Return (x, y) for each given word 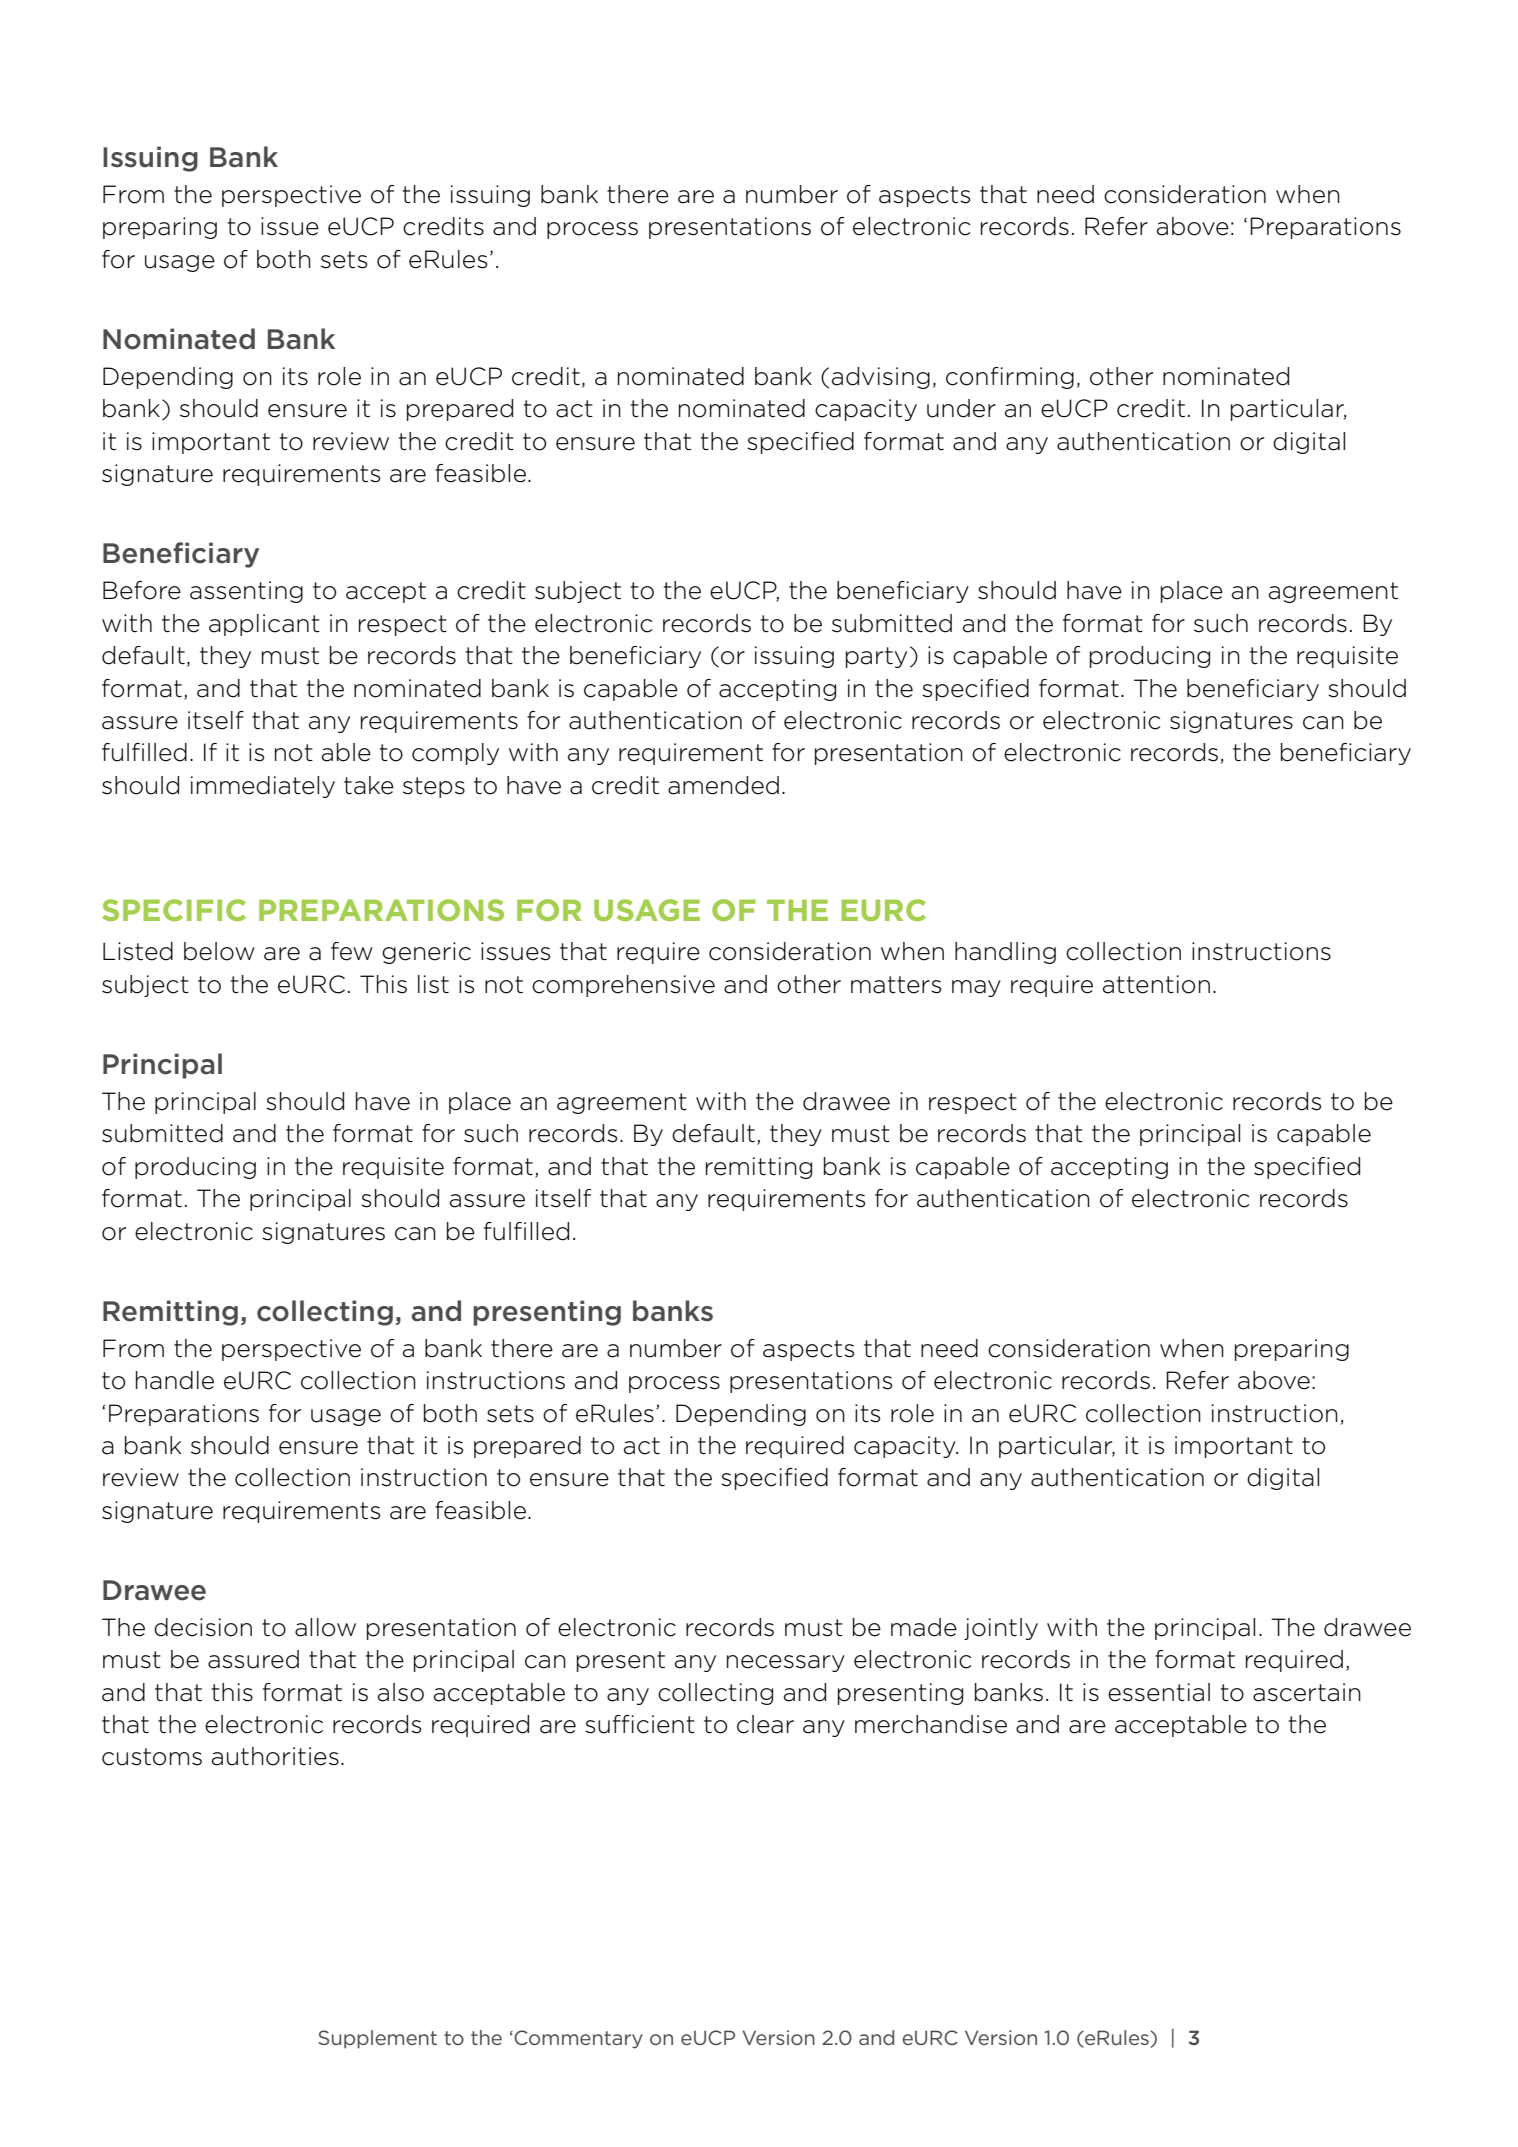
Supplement (377, 2039)
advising (881, 378)
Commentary (577, 2039)
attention (1156, 984)
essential (1159, 1692)
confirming (1010, 378)
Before (142, 590)
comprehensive (623, 986)
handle (175, 1380)
